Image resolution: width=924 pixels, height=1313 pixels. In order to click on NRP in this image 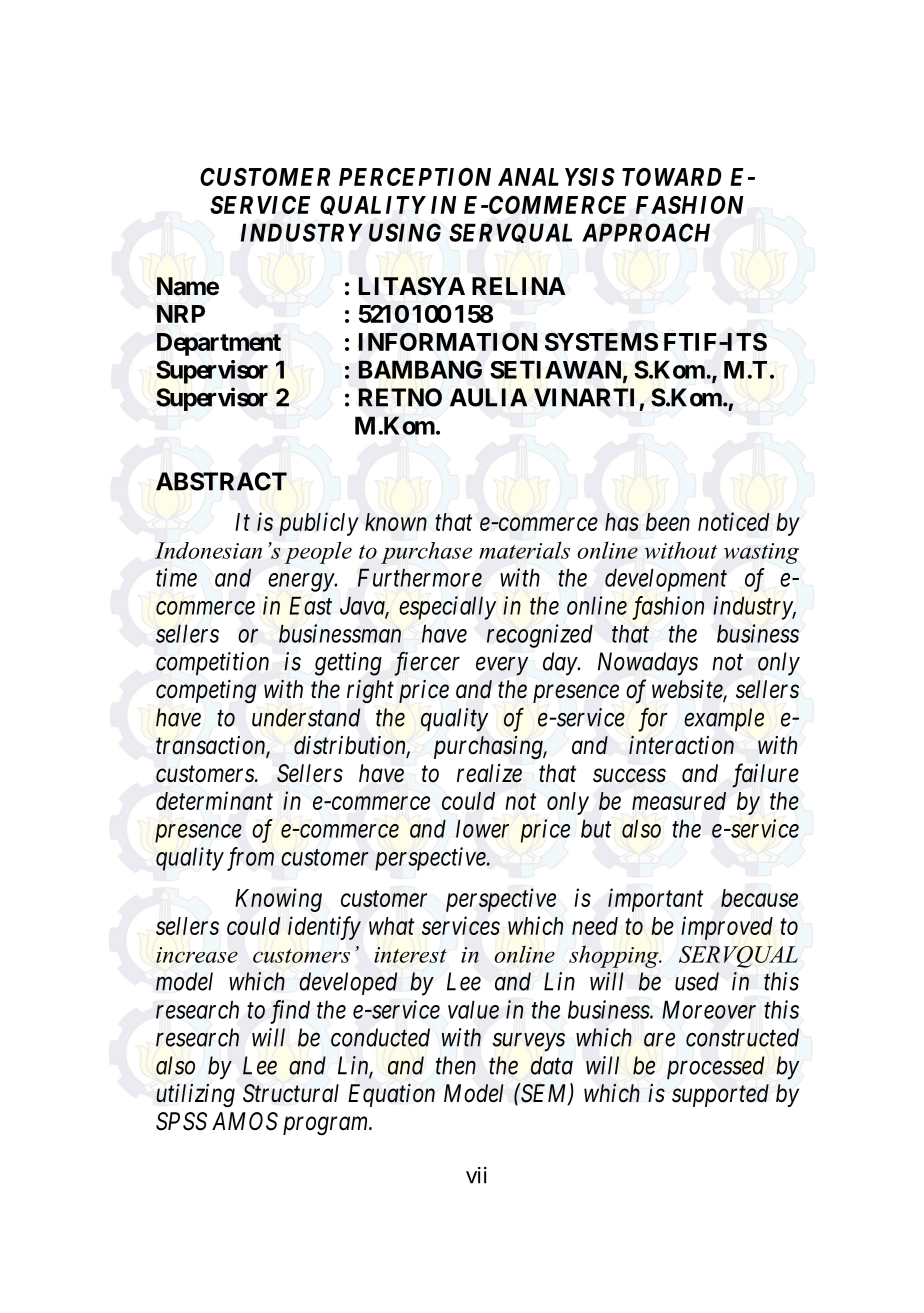, I will do `click(181, 314)`.
